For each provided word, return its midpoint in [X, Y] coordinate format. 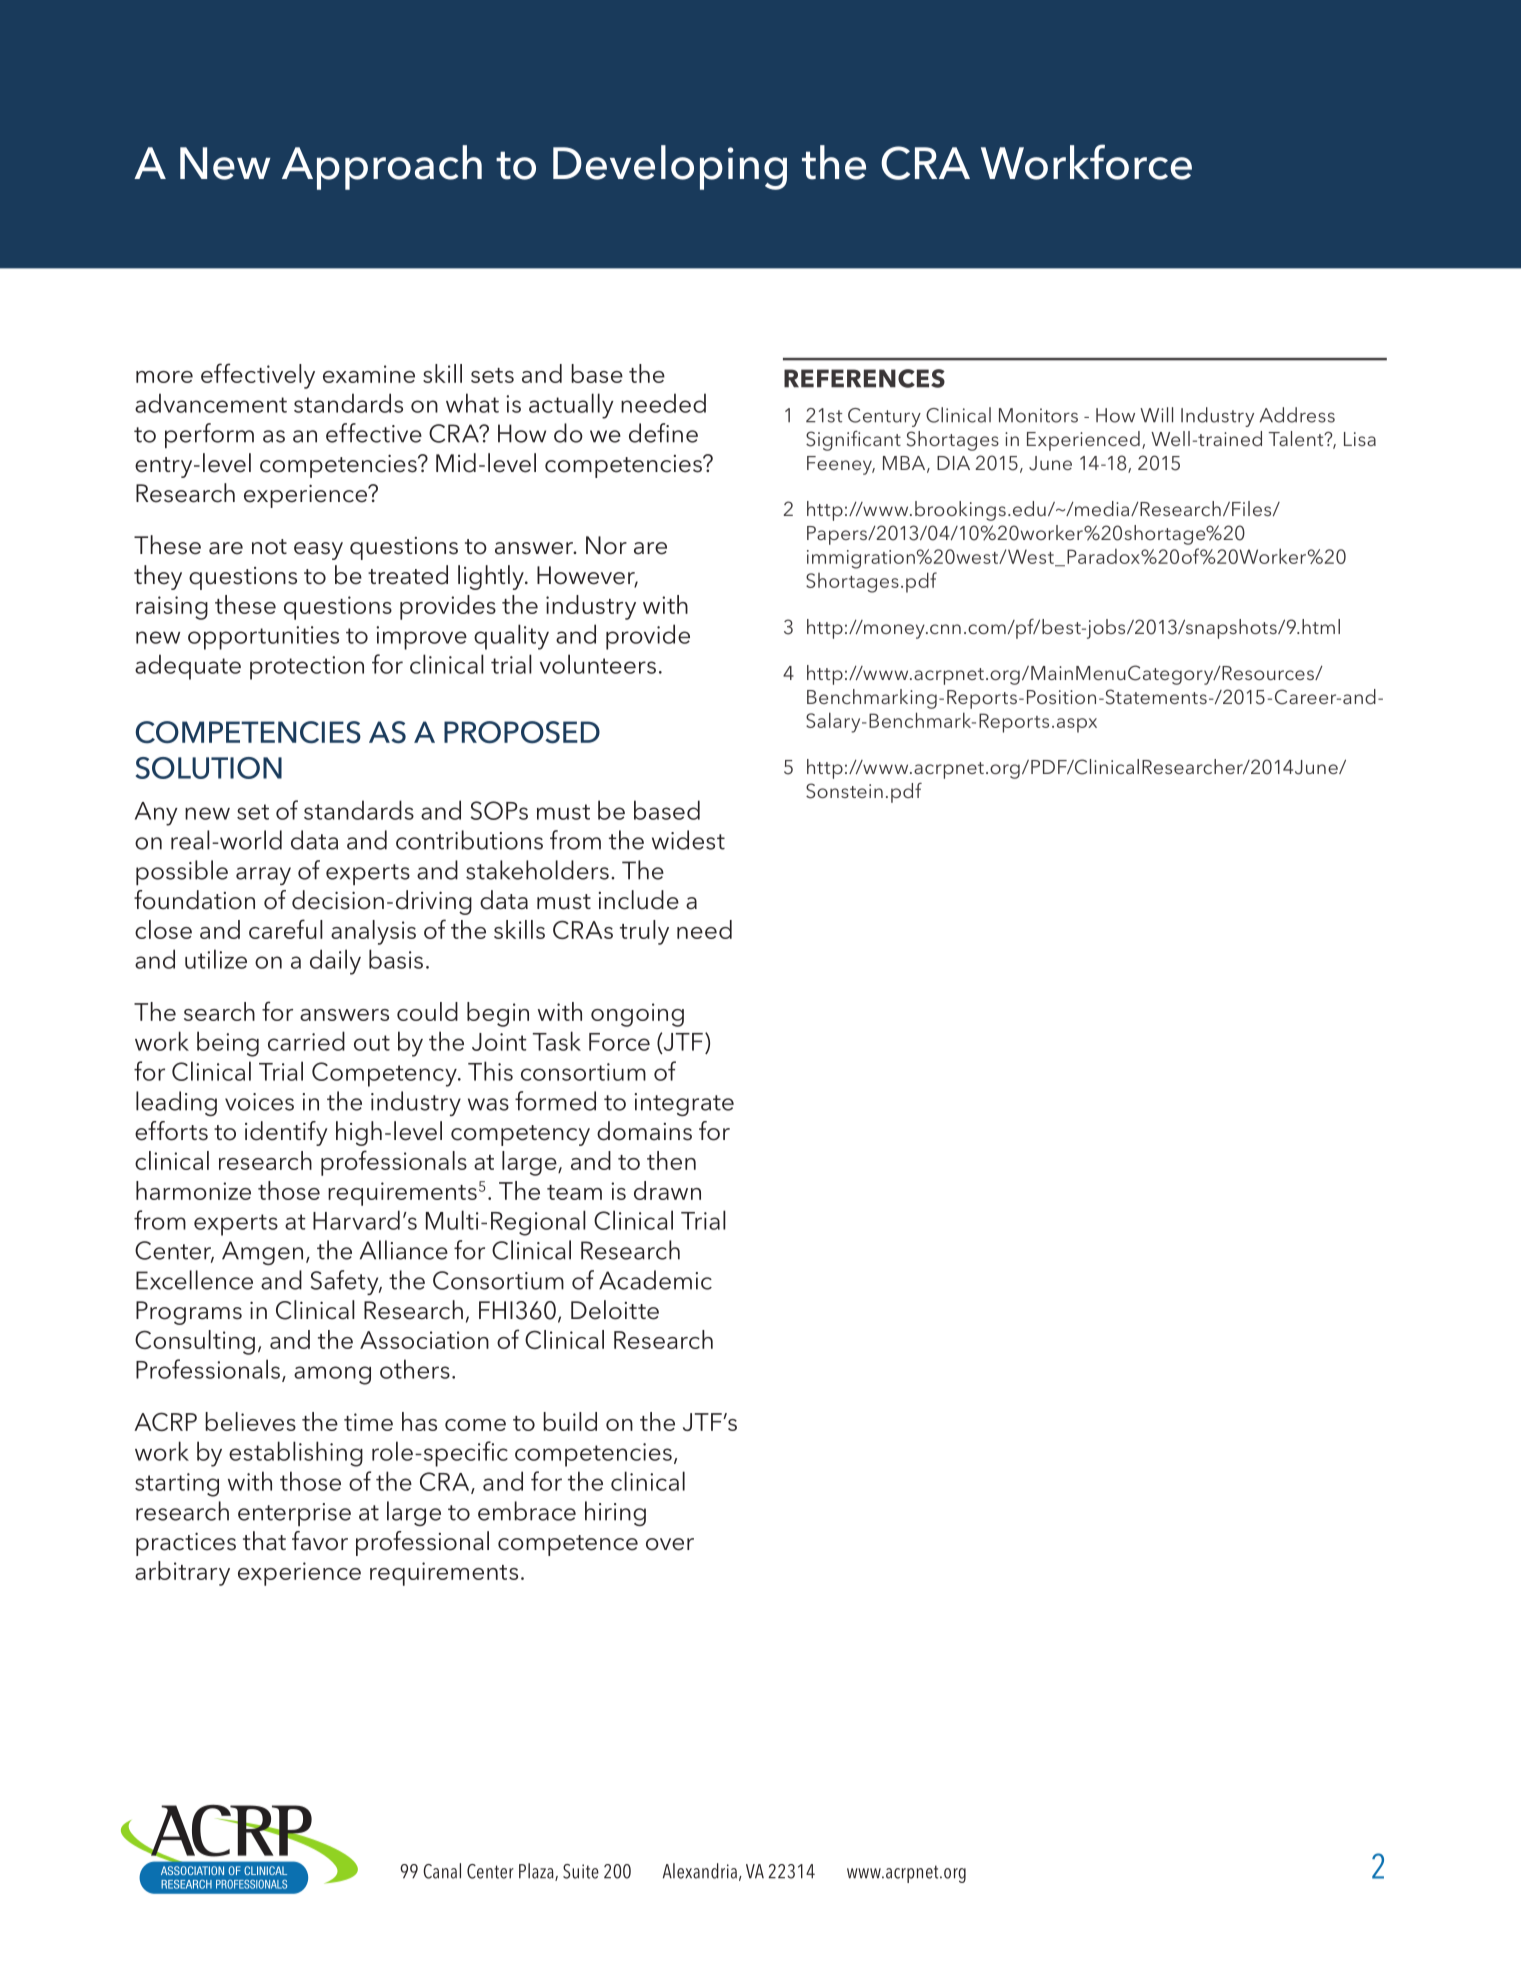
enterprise [294, 1514]
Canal [442, 1871]
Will [1156, 415]
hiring [615, 1513]
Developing [670, 167]
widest [688, 840]
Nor [606, 545]
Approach [382, 167]
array [263, 876]
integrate [684, 1104]
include [639, 900]
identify [286, 1133]
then [671, 1160]
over [670, 1544]
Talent [1297, 438]
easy [318, 551]
